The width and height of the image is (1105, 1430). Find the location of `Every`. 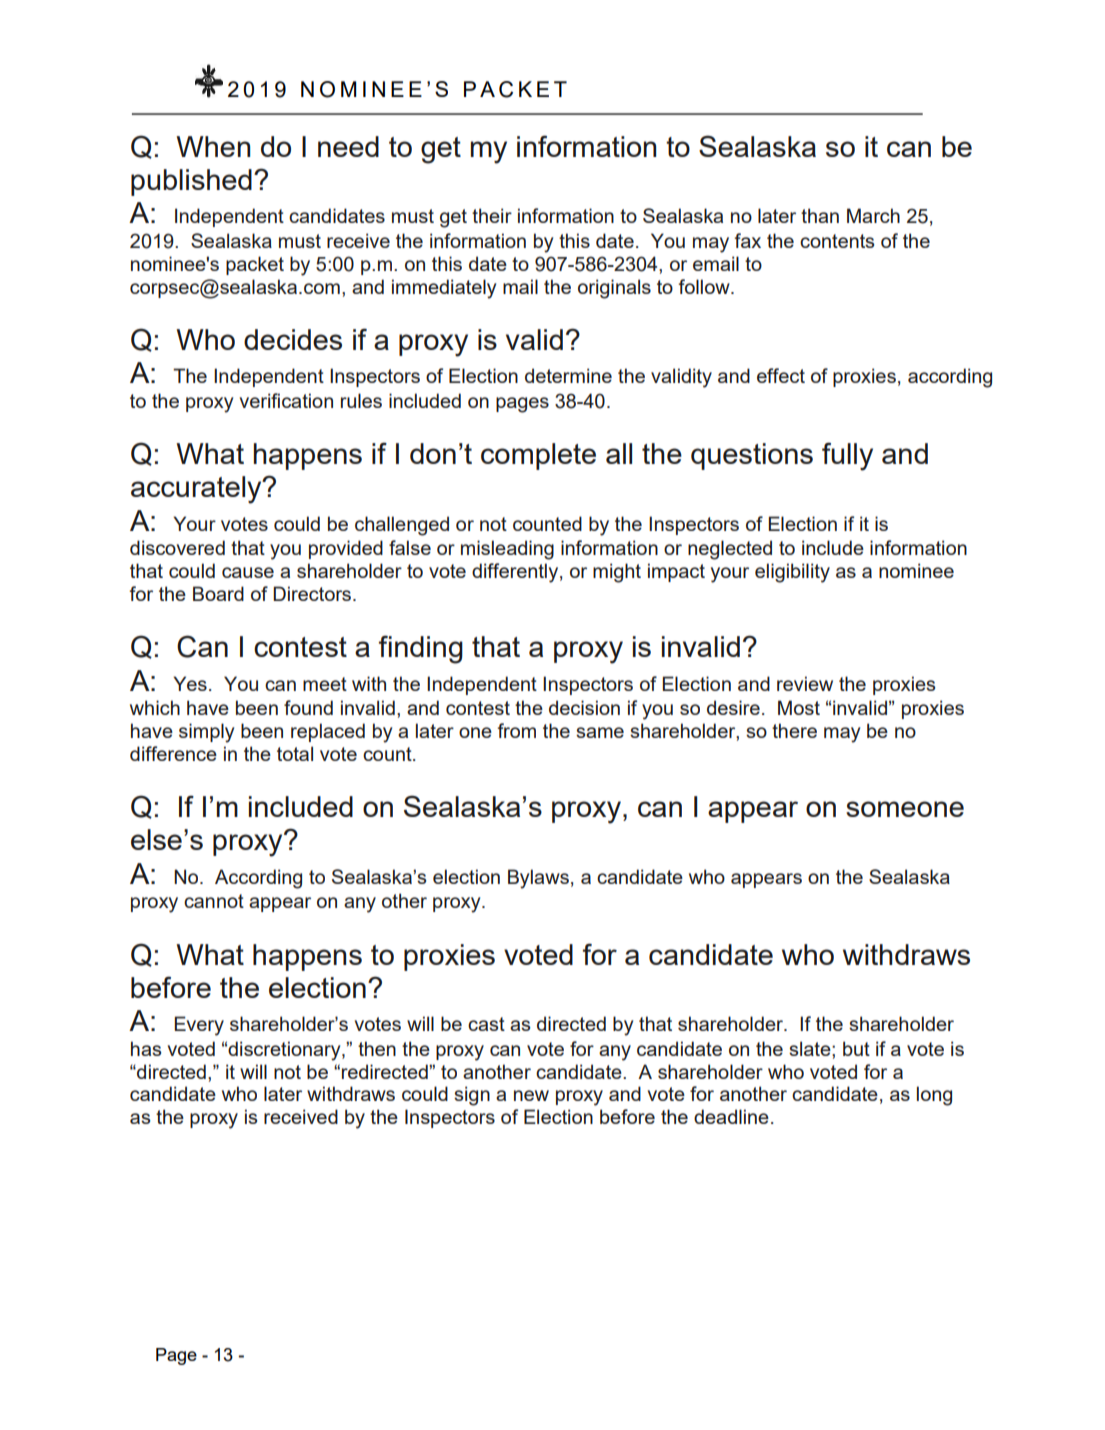

Every is located at coordinates (199, 1026).
